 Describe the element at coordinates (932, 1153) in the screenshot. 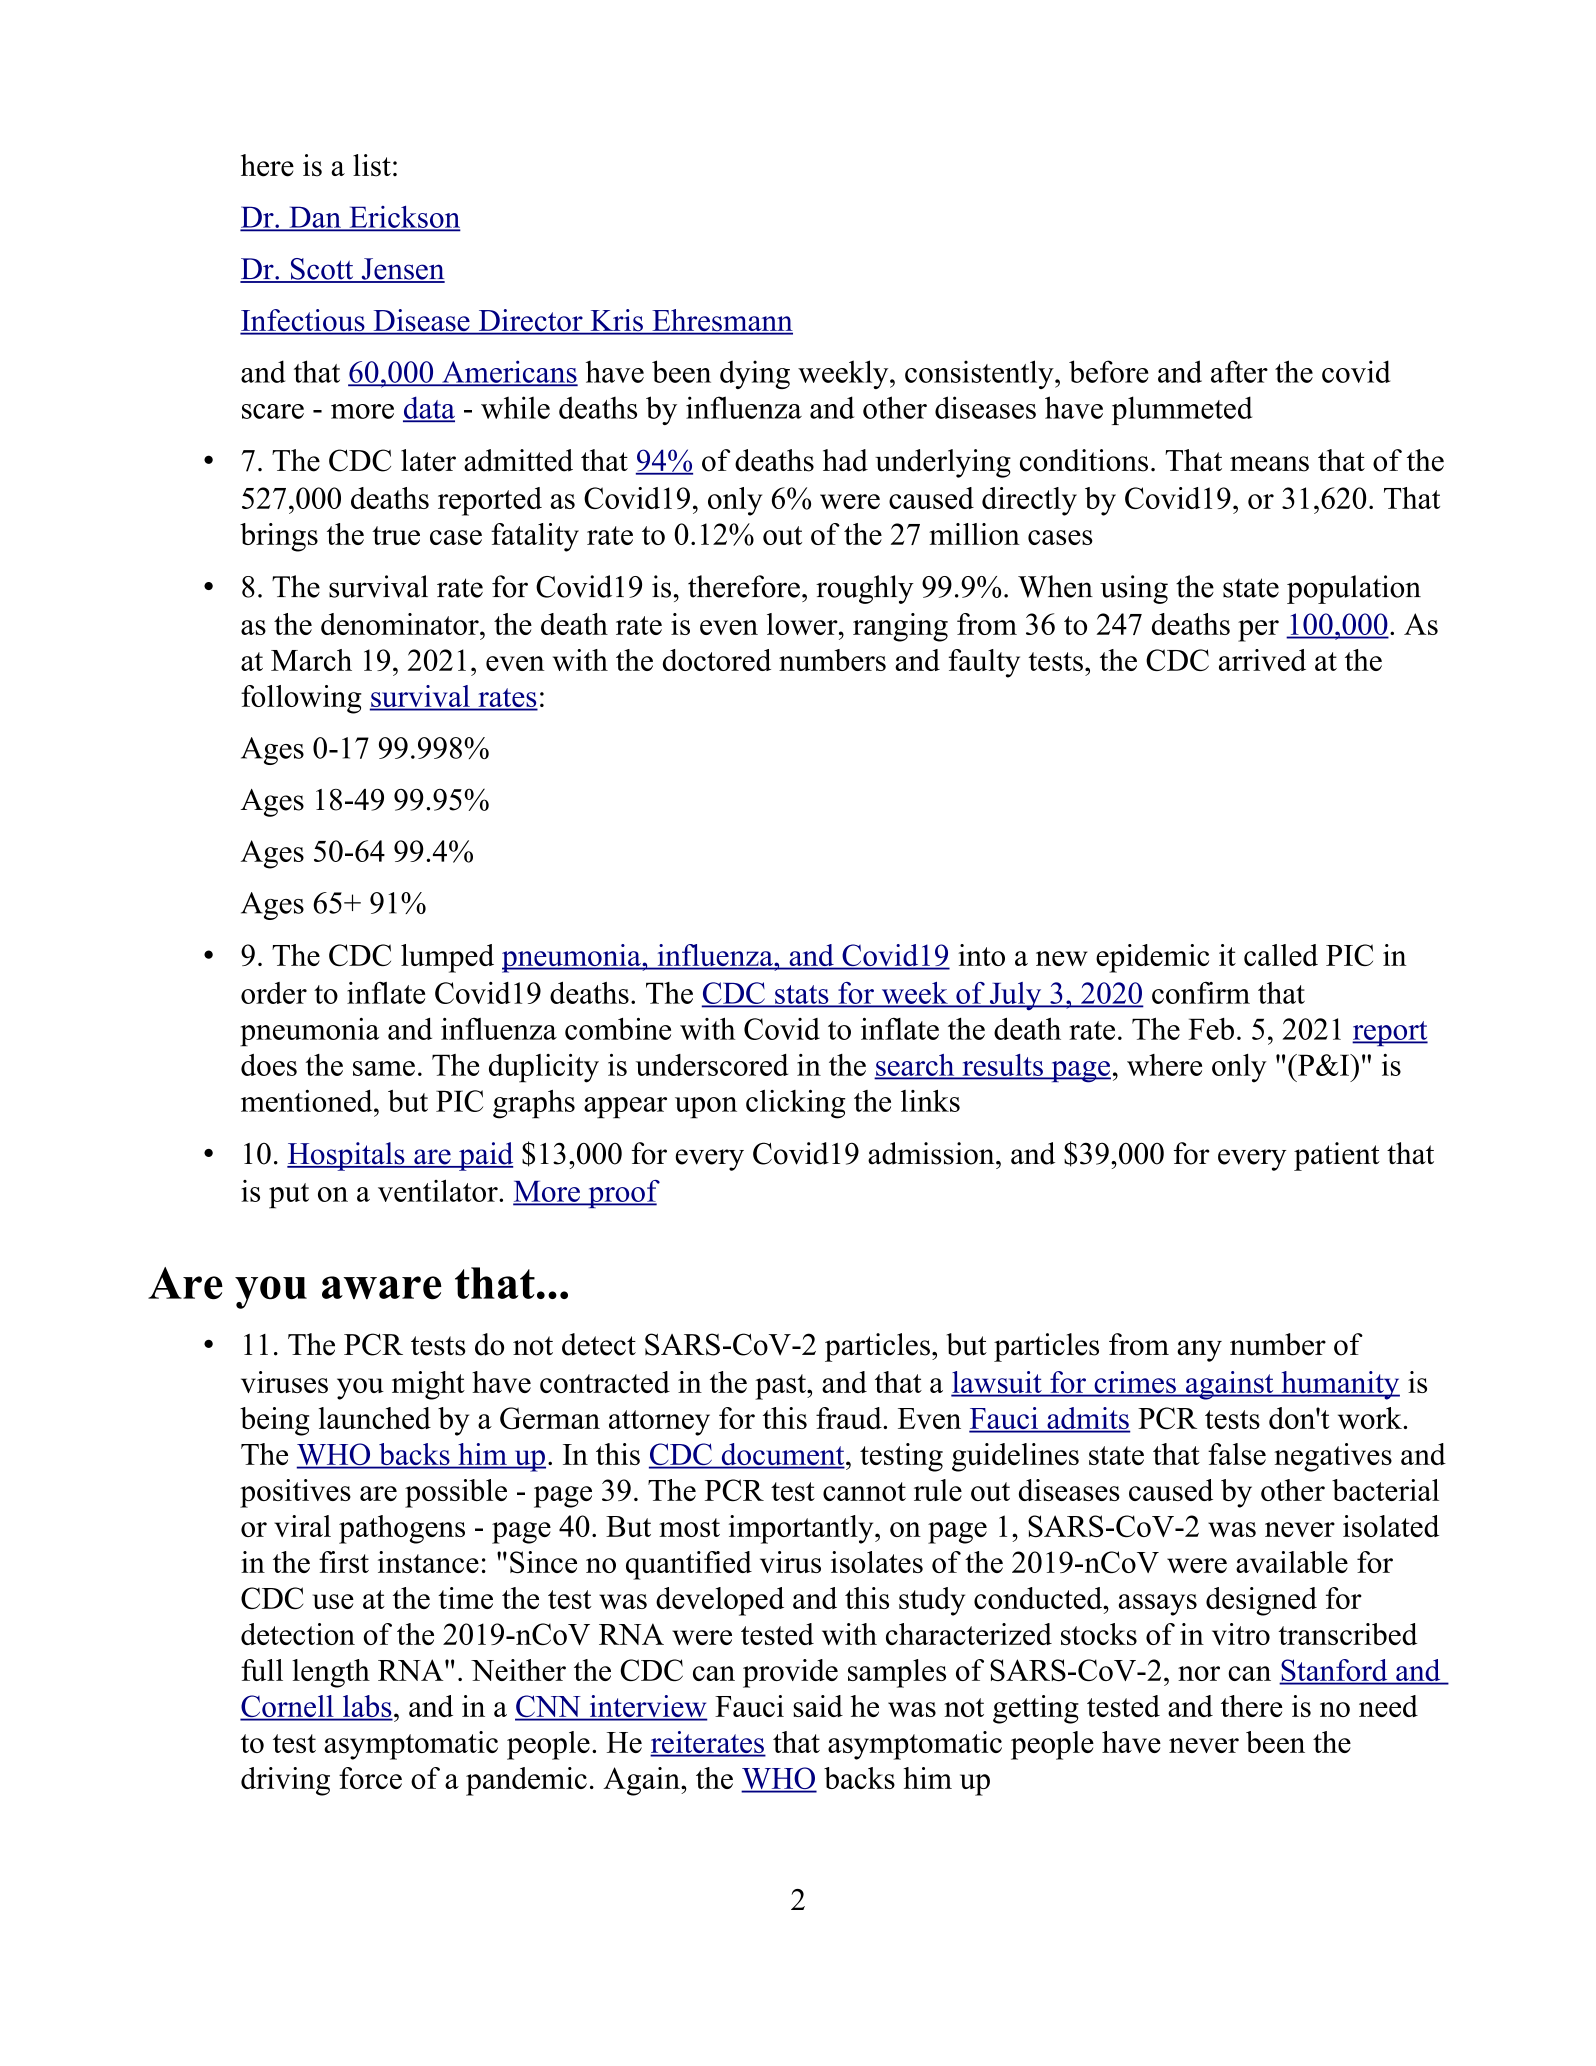

I see `admission` at that location.
